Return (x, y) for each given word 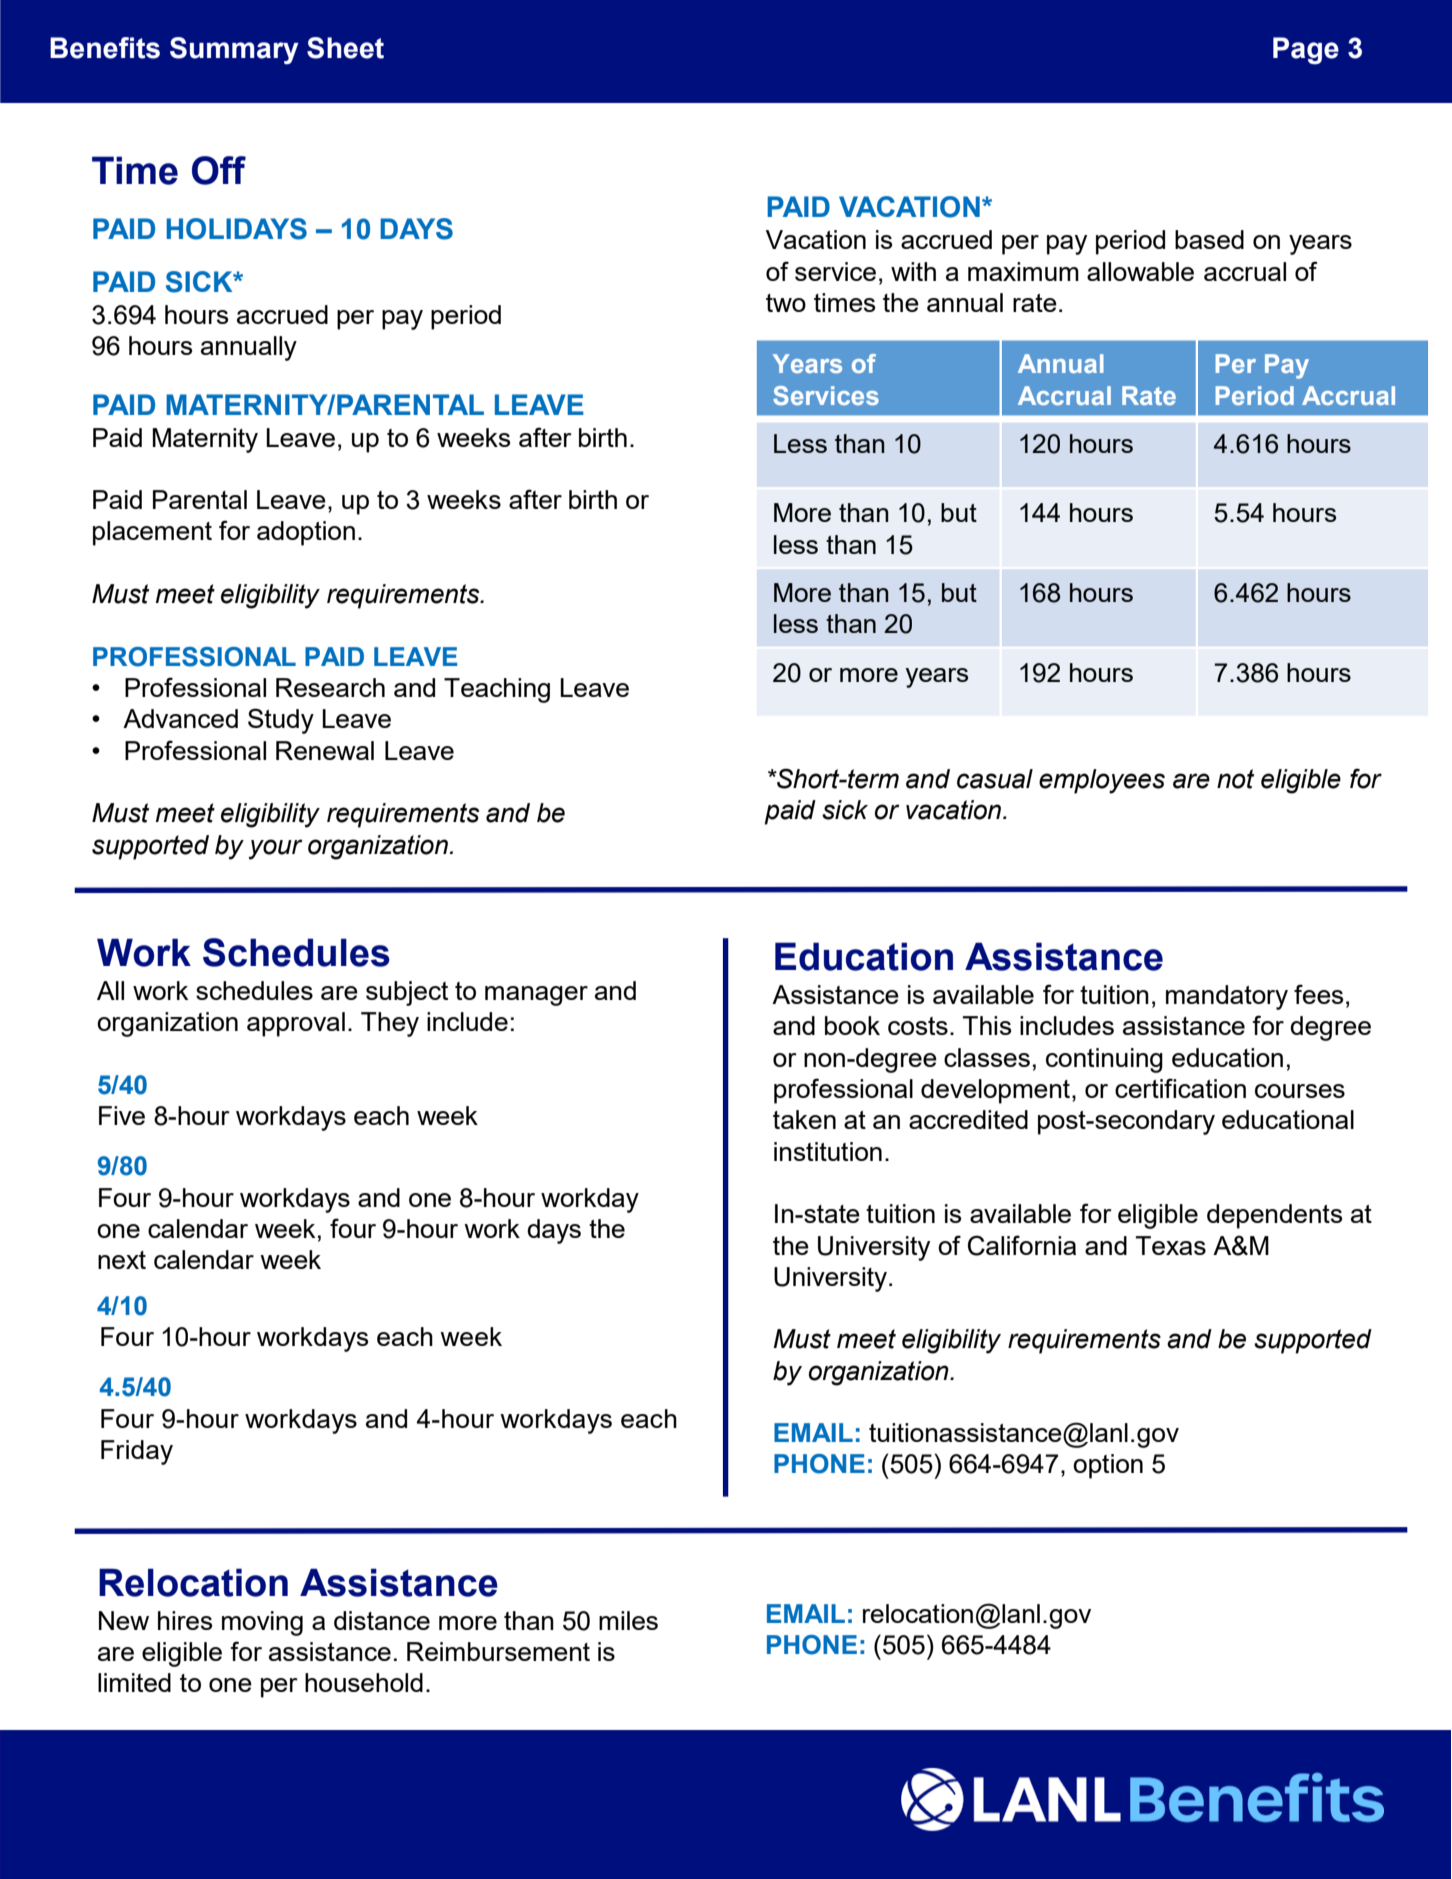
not (1235, 779)
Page (1306, 51)
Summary (234, 50)
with (913, 271)
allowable (1140, 271)
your (276, 849)
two (786, 303)
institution (828, 1151)
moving (262, 1623)
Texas (1171, 1245)
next (122, 1260)
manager (536, 996)
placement (152, 533)
